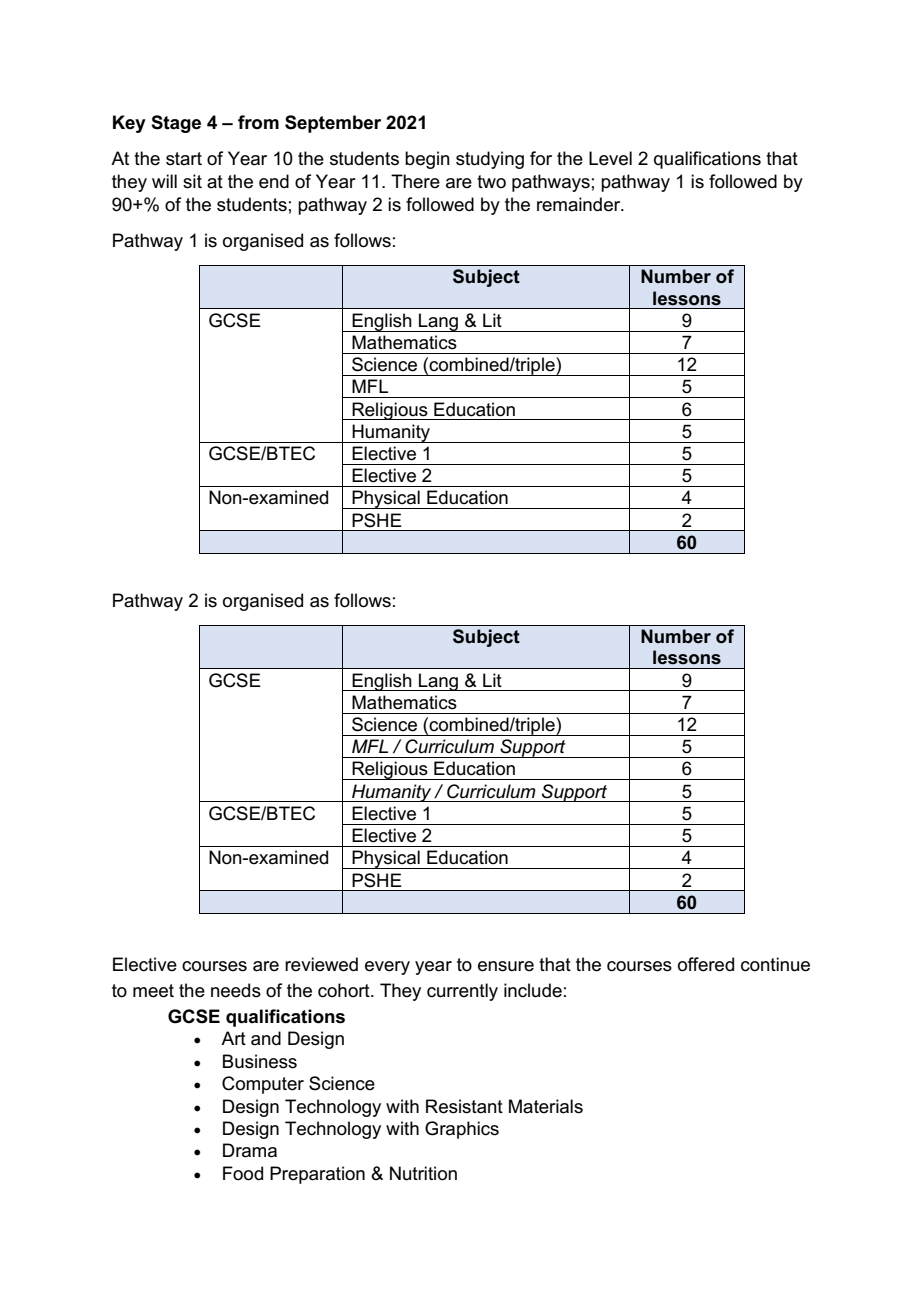 Image resolution: width=924 pixels, height=1308 pixels. Describe the element at coordinates (164, 181) in the screenshot. I see `will` at that location.
